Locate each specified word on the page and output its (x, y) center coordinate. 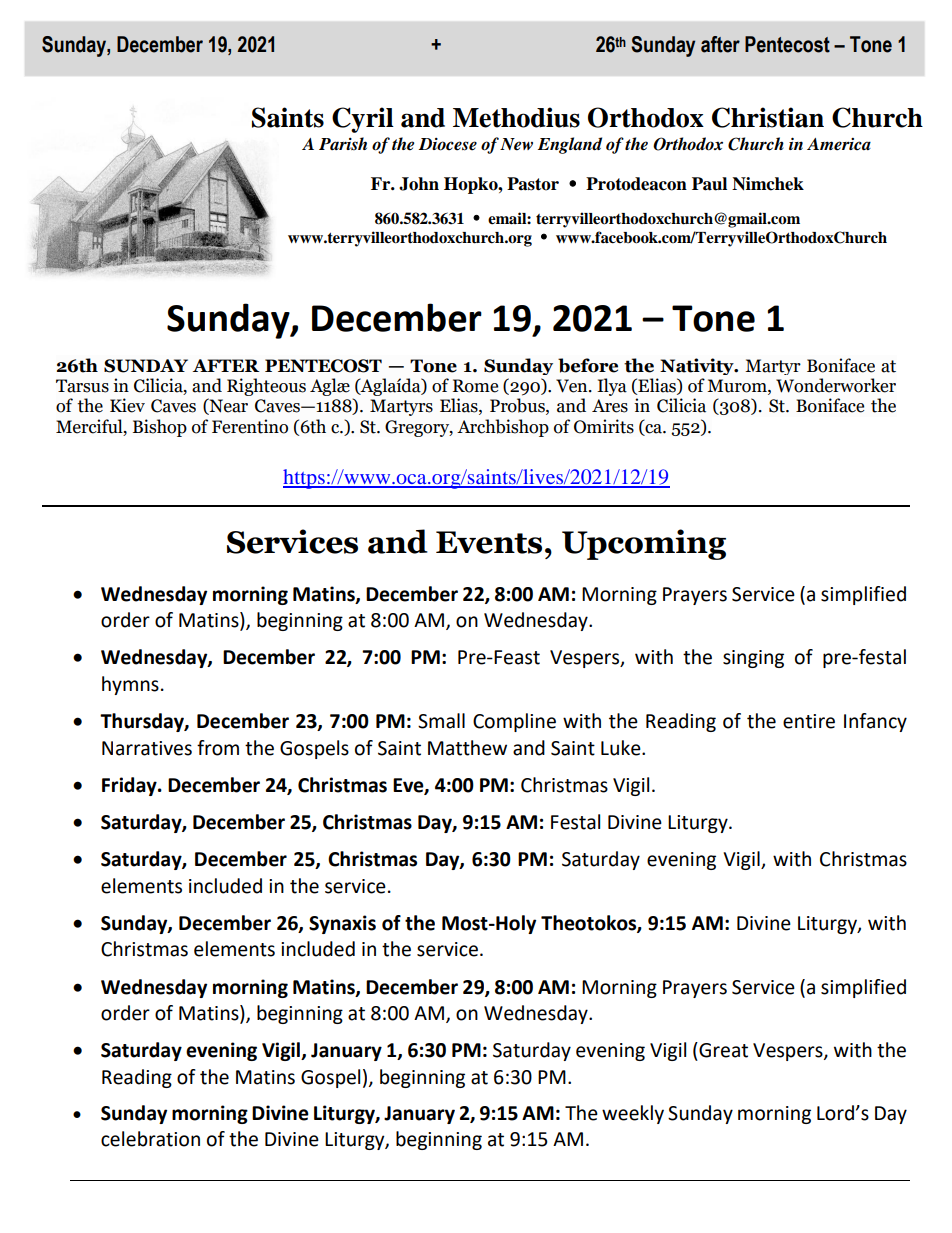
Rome (475, 386)
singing (753, 659)
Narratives (147, 748)
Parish (343, 143)
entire (809, 721)
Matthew (467, 748)
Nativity (698, 366)
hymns (130, 685)
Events (489, 542)
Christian (768, 117)
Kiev (127, 405)
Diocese (448, 144)
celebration (150, 1139)
